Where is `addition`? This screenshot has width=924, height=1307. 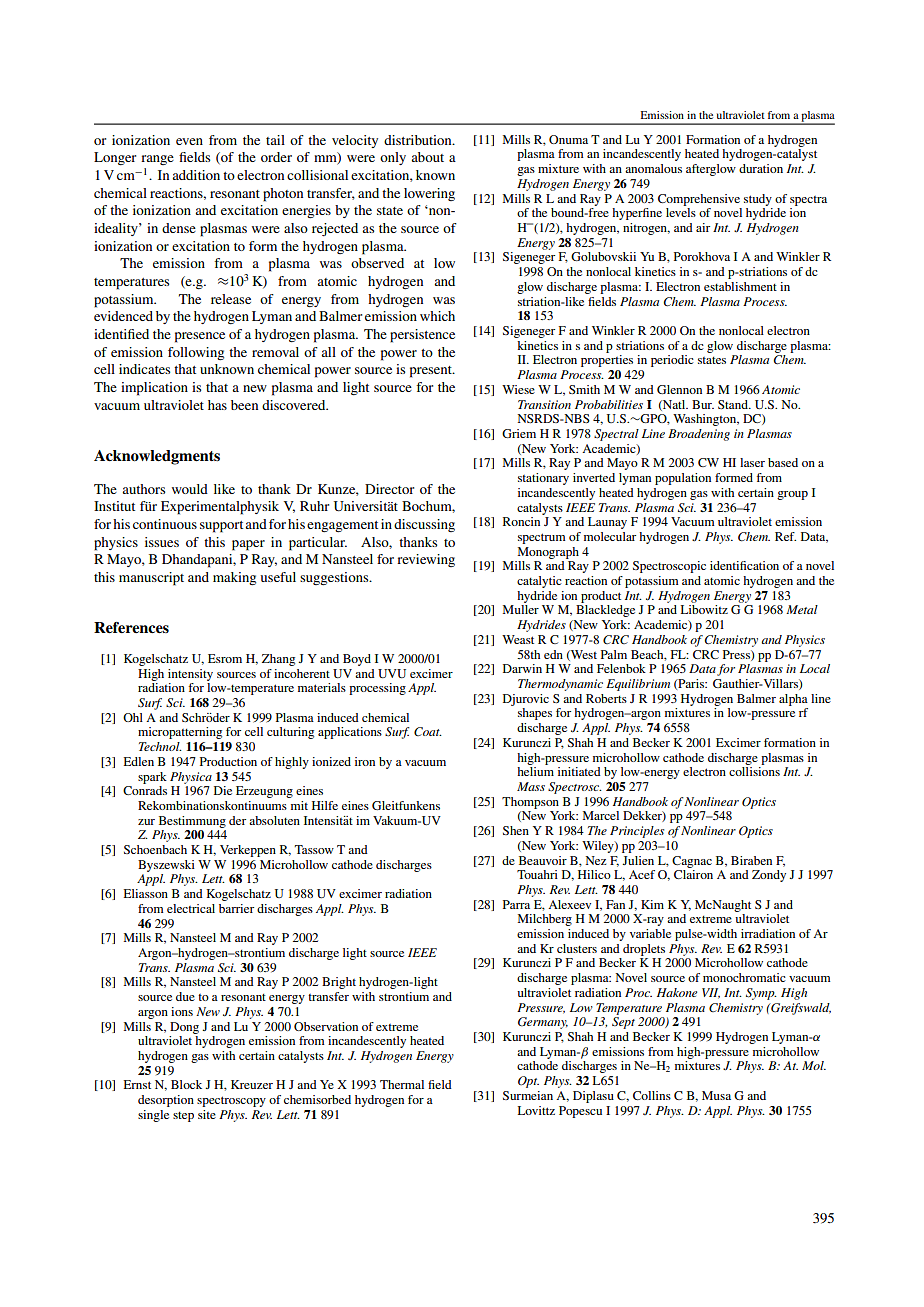
addition is located at coordinates (196, 175).
